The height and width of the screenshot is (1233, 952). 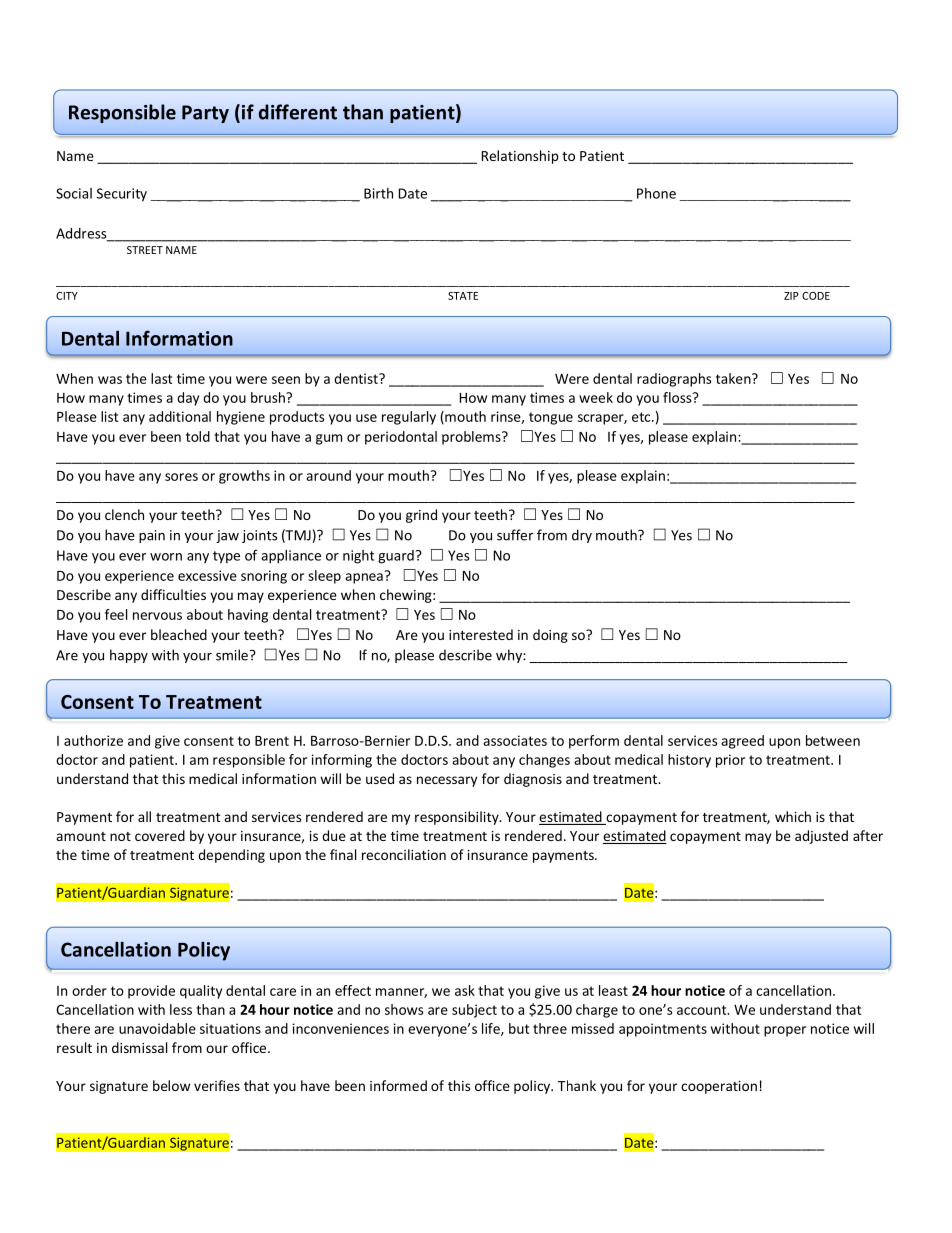 What do you see at coordinates (742, 742) in the screenshot?
I see `agreed` at bounding box center [742, 742].
